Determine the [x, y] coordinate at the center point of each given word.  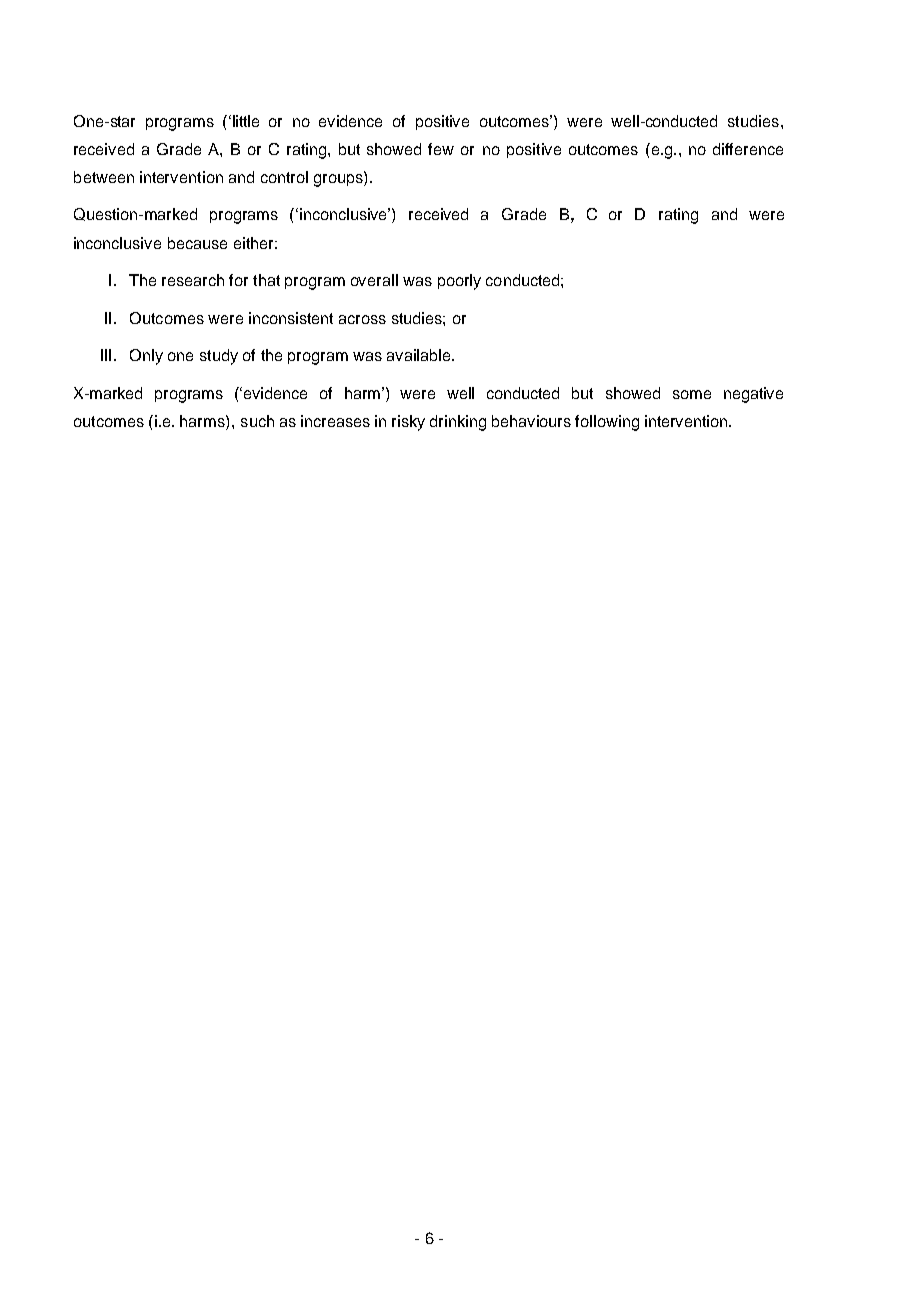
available [420, 355]
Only [146, 357]
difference [748, 149]
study [219, 357]
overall [374, 280]
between [104, 177]
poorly [459, 282]
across [362, 319]
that [266, 280]
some [692, 394]
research [193, 280]
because [197, 243]
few [441, 149]
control [284, 177]
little [246, 121]
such [257, 421]
